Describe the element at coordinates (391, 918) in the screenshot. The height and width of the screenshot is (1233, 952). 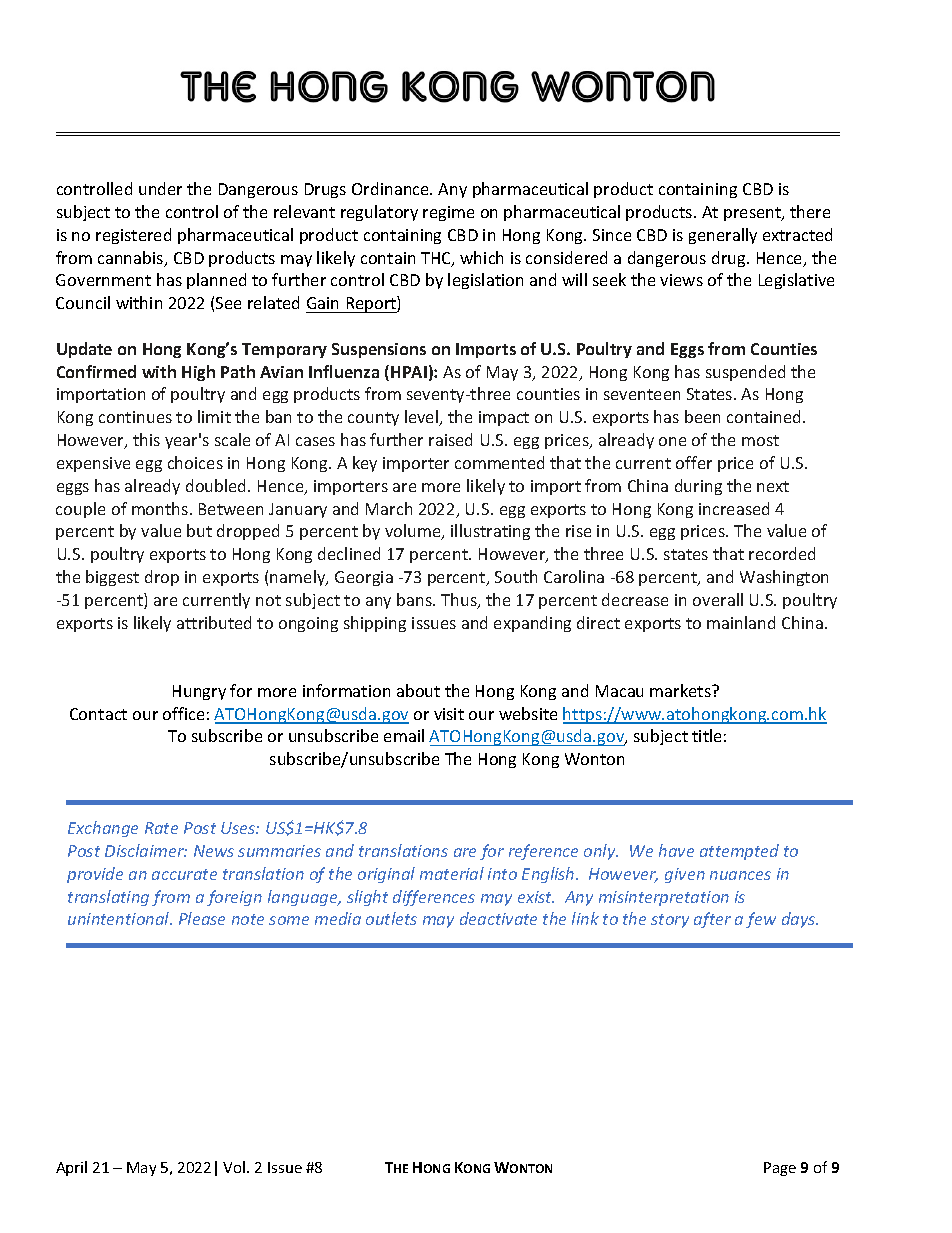
I see `outlets` at that location.
